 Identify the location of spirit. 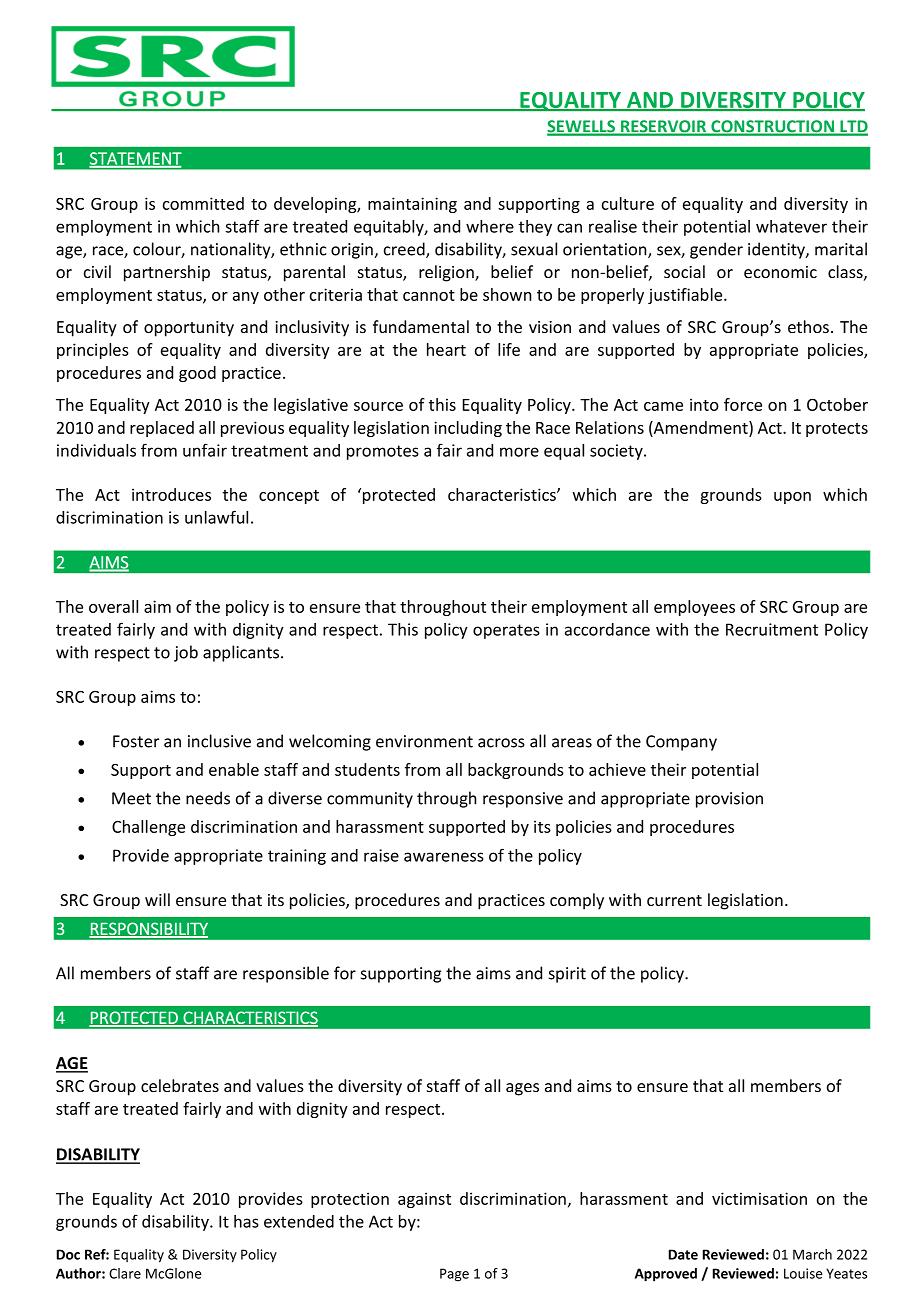
(567, 975).
